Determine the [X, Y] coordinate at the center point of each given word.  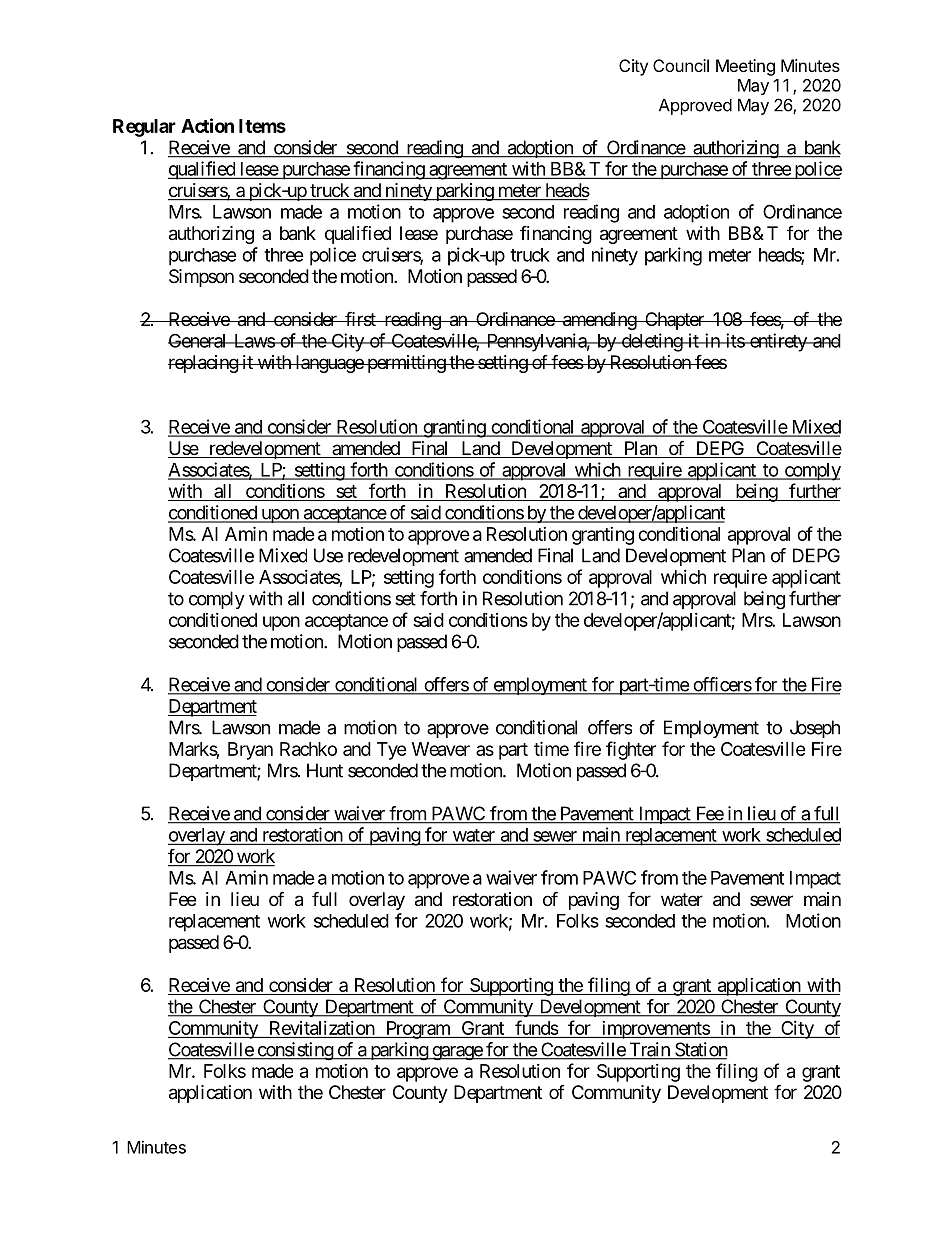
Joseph [815, 729]
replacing [204, 364]
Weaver [441, 749]
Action [207, 125]
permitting [406, 364]
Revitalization [322, 1028]
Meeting [745, 67]
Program [417, 1030]
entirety [778, 342]
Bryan [250, 751]
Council [681, 65]
